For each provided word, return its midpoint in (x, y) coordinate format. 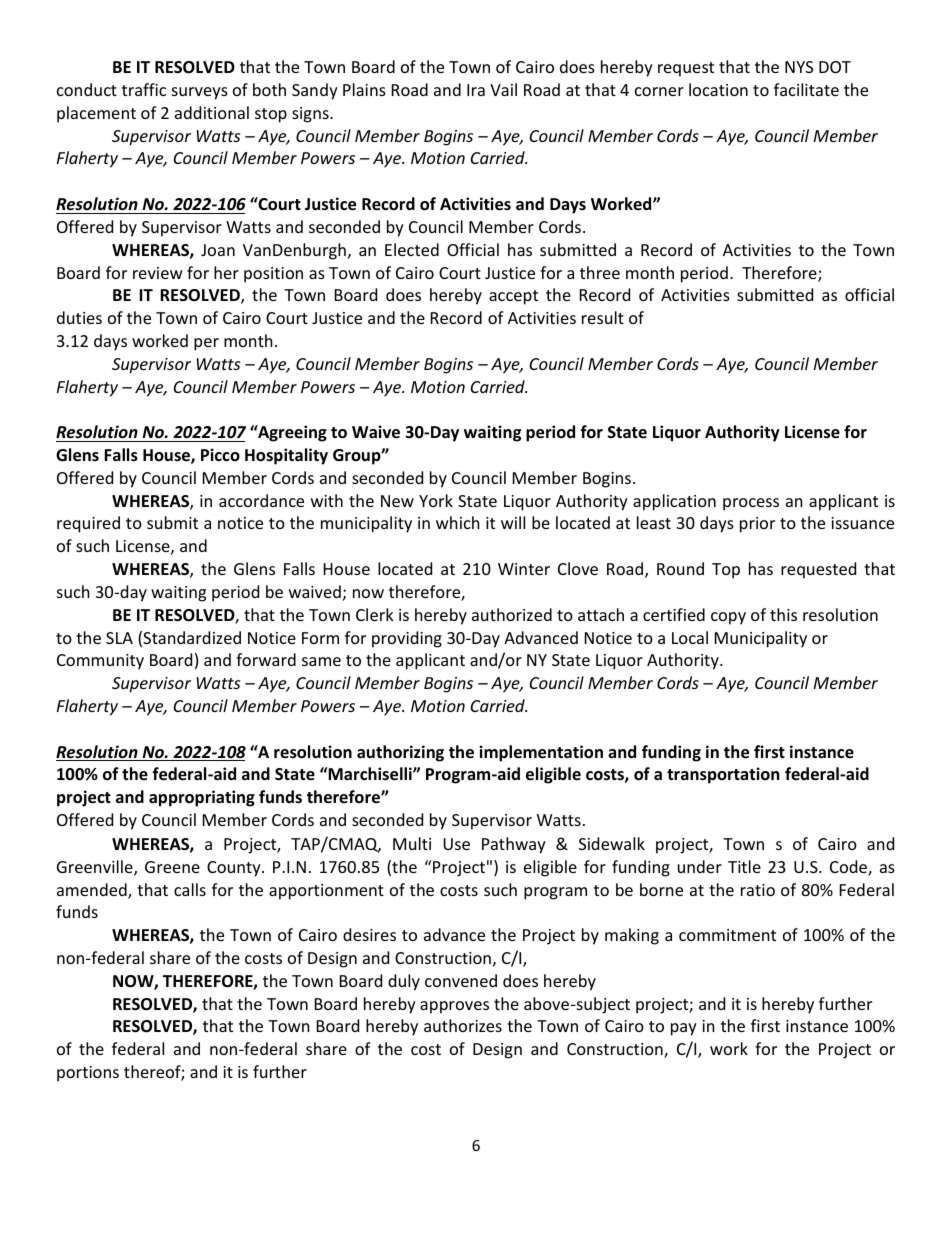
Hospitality (286, 456)
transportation (723, 775)
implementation (541, 753)
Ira (476, 90)
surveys (200, 93)
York (436, 500)
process (751, 504)
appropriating (202, 798)
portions (88, 1074)
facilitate (806, 89)
